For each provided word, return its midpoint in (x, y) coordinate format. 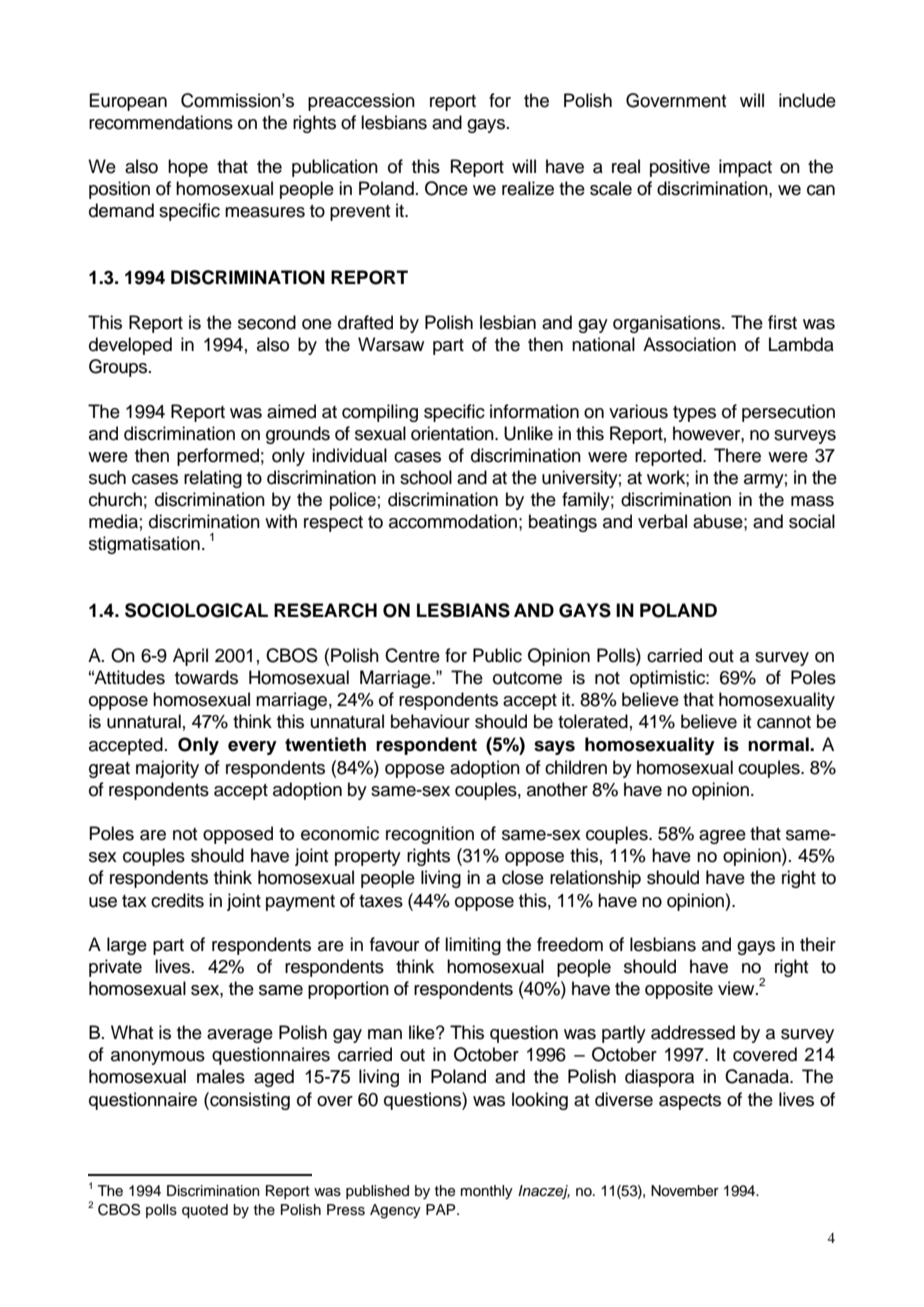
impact (745, 168)
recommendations (161, 122)
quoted (205, 1211)
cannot (784, 722)
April (190, 657)
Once (446, 188)
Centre (412, 655)
